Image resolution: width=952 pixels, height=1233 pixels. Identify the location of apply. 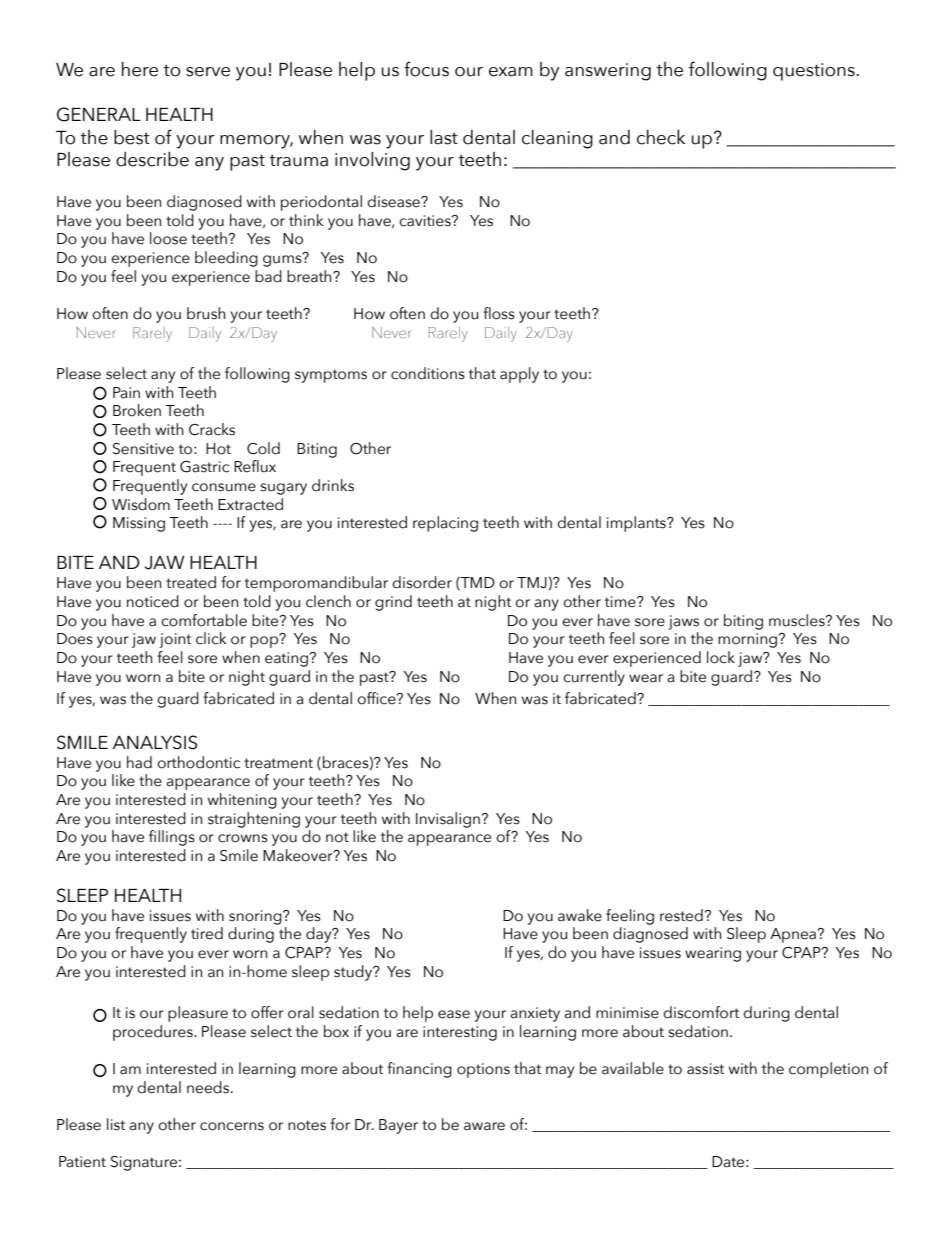
(519, 375).
